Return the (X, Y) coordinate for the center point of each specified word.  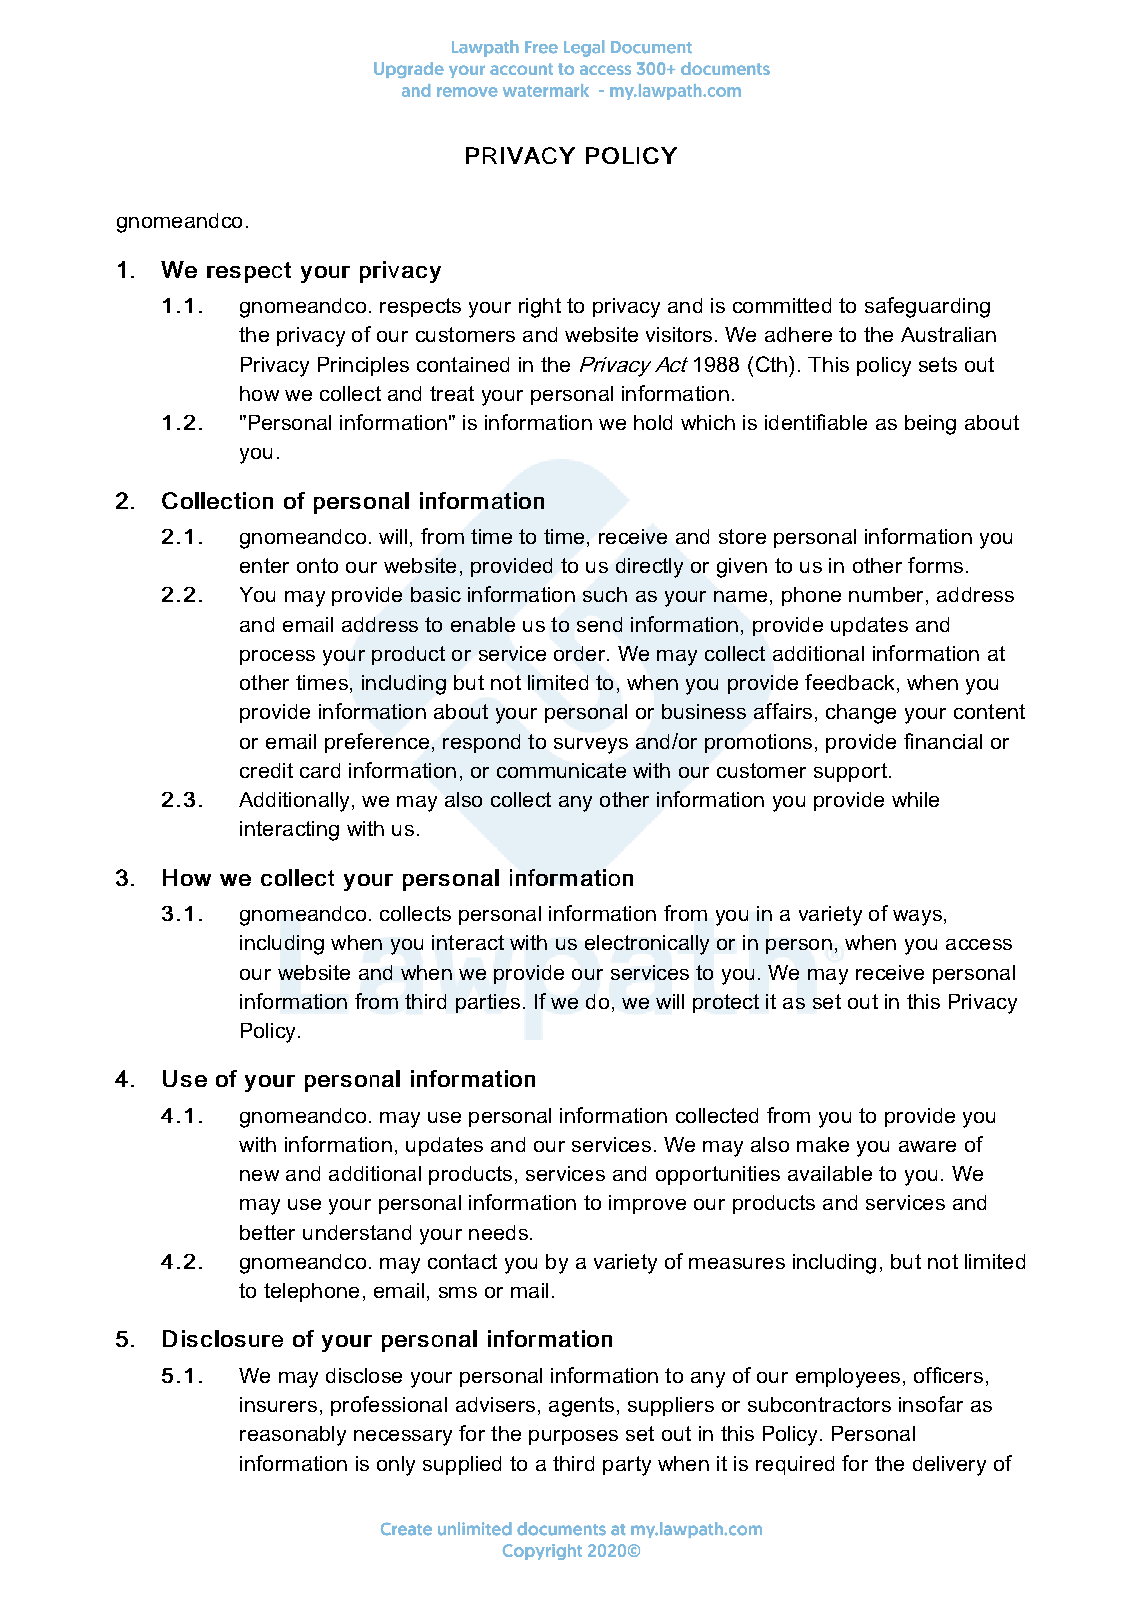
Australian (948, 334)
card (320, 770)
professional (389, 1406)
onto (317, 565)
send (599, 624)
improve (647, 1204)
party (627, 1466)
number (886, 594)
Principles (363, 366)
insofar (931, 1404)
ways (917, 918)
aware (927, 1146)
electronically (647, 945)
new (259, 1175)
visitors (679, 334)
